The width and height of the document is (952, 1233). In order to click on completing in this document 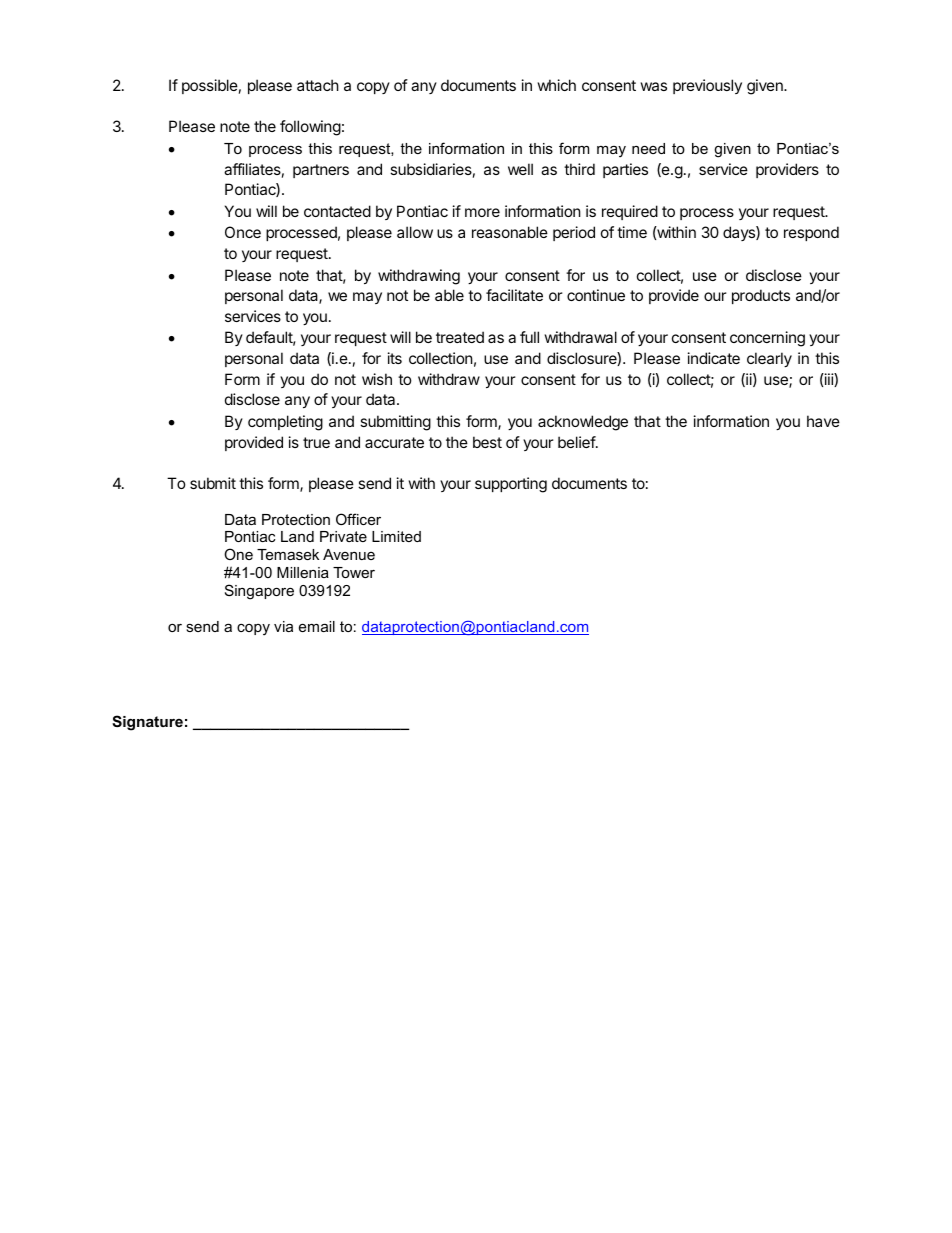, I will do `click(285, 423)`.
